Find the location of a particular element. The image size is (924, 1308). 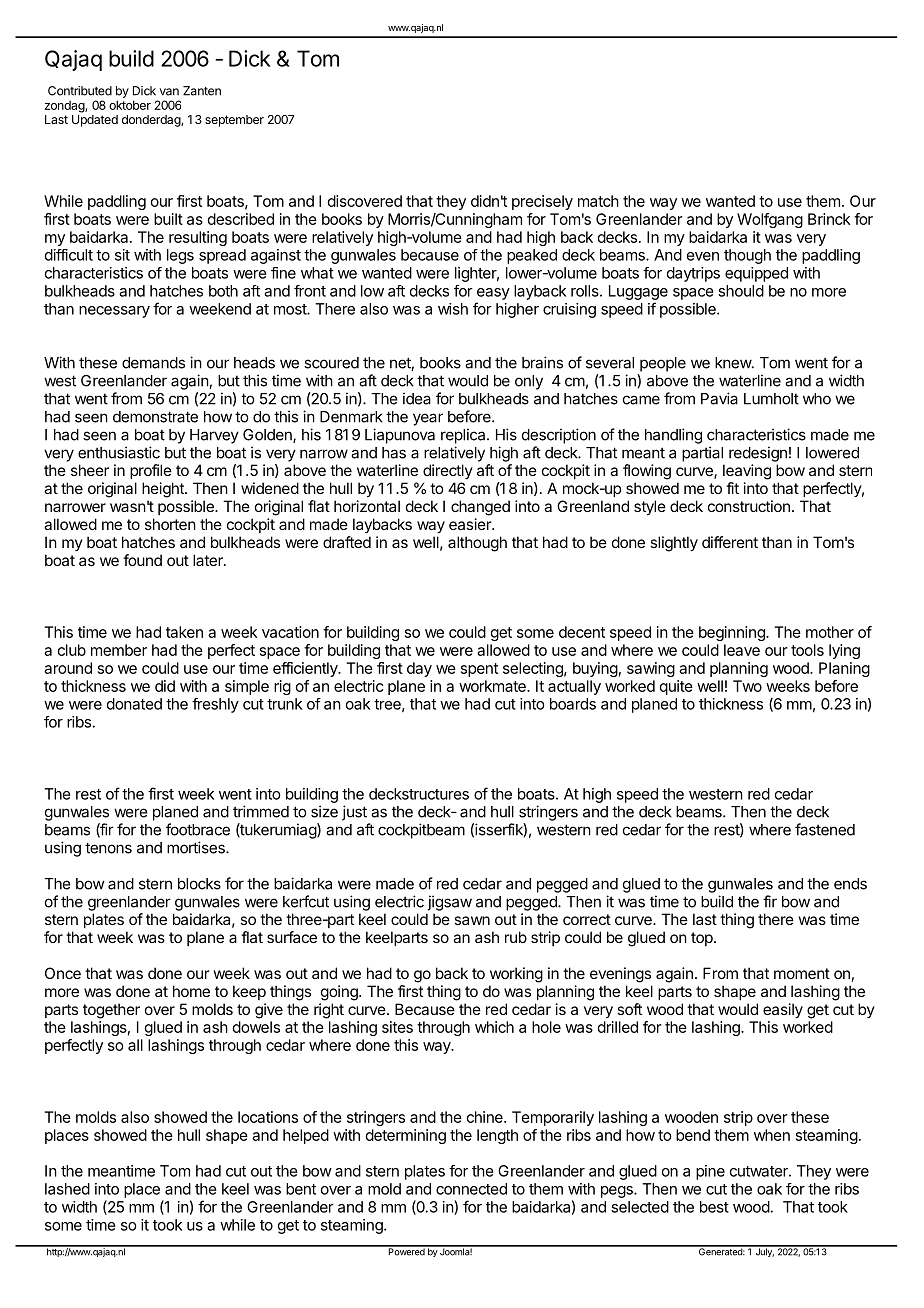

demands is located at coordinates (153, 363).
